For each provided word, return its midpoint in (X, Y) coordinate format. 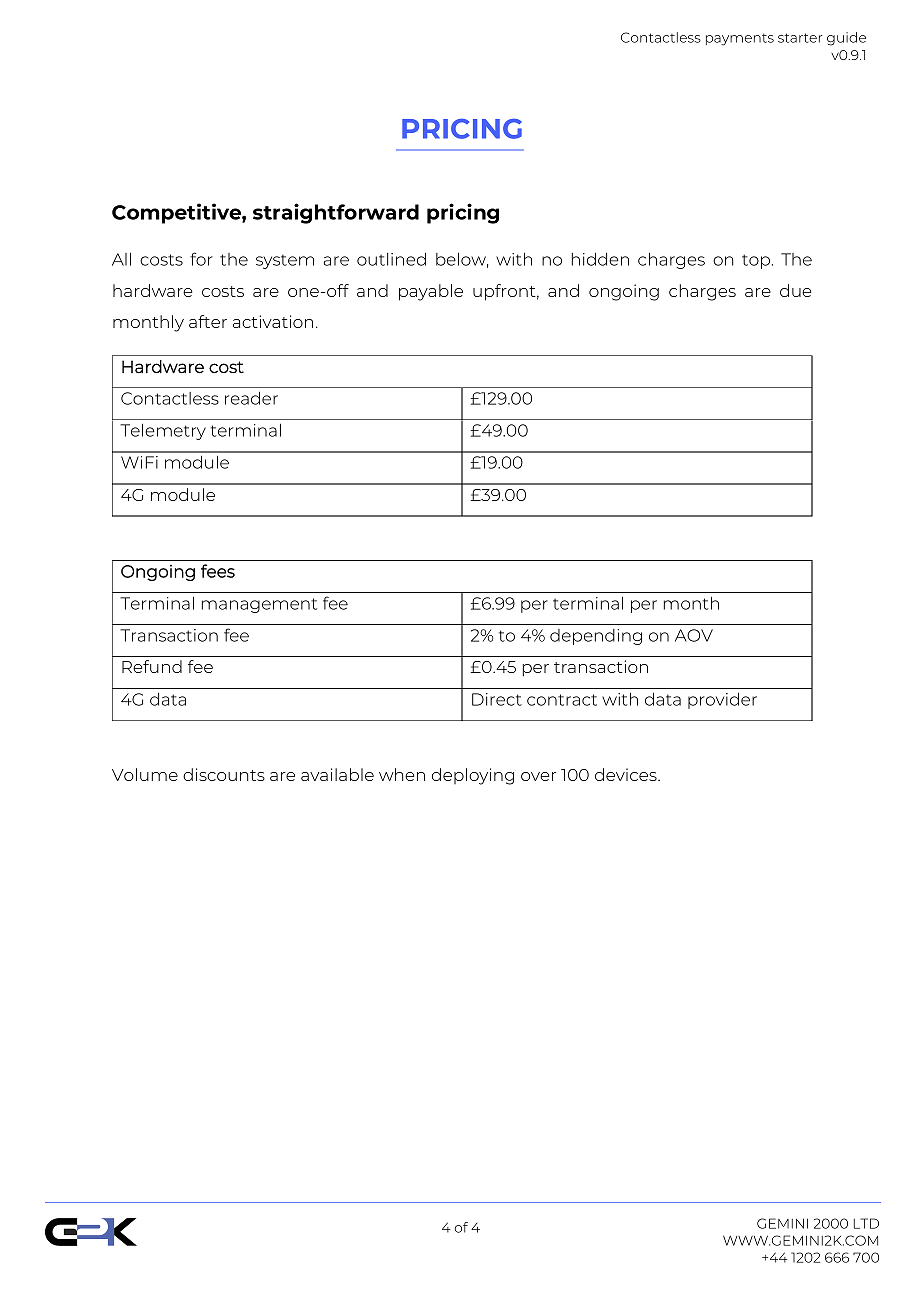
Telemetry (163, 432)
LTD (866, 1223)
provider (722, 700)
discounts (224, 774)
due (795, 290)
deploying (473, 776)
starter (800, 38)
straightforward (336, 213)
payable (431, 292)
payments (740, 39)
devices (627, 774)
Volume (145, 774)
